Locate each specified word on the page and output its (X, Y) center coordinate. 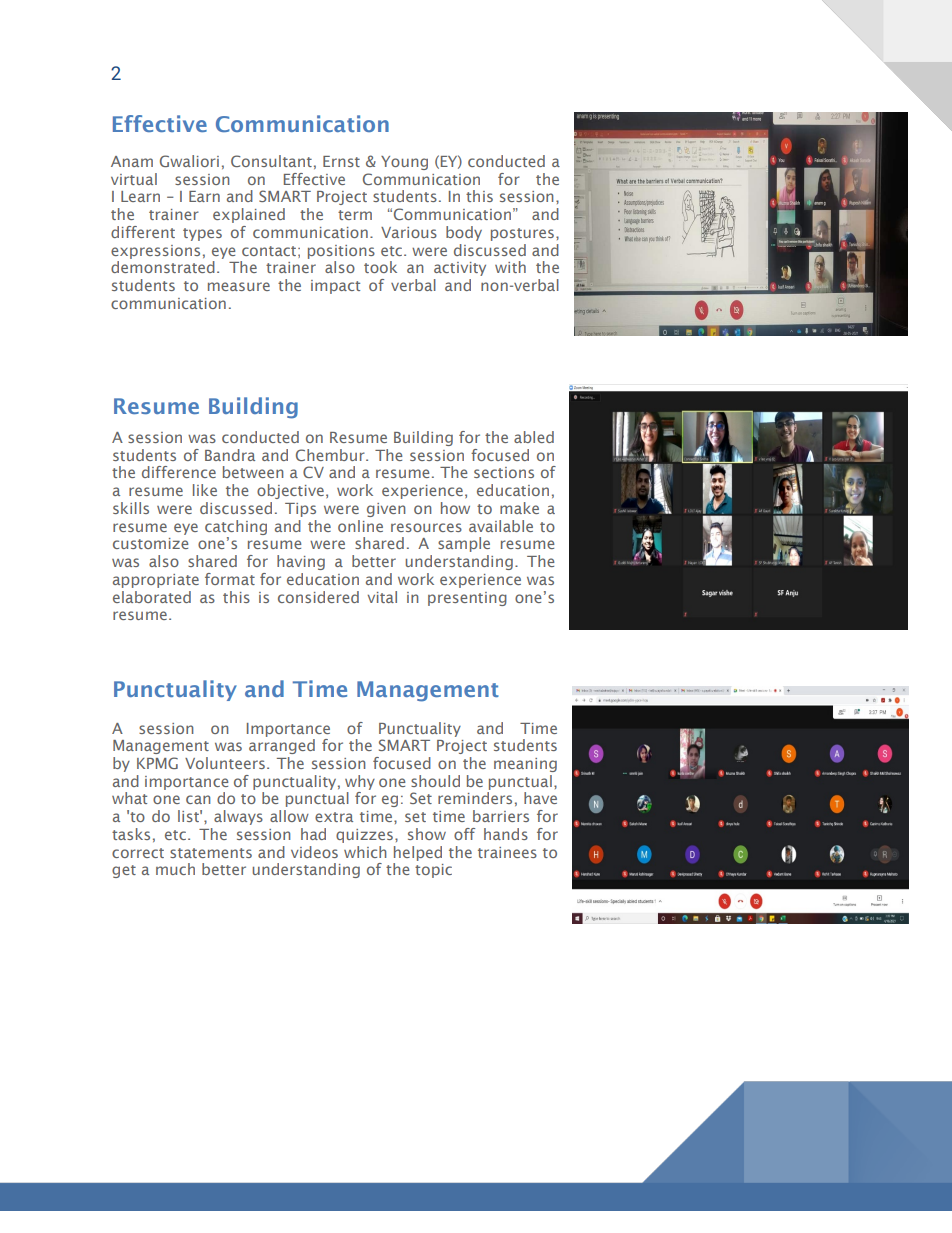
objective (290, 491)
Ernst (341, 161)
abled (534, 437)
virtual (134, 179)
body (464, 233)
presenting (467, 599)
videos (314, 852)
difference (179, 472)
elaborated (152, 597)
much (175, 869)
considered (318, 597)
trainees (507, 852)
